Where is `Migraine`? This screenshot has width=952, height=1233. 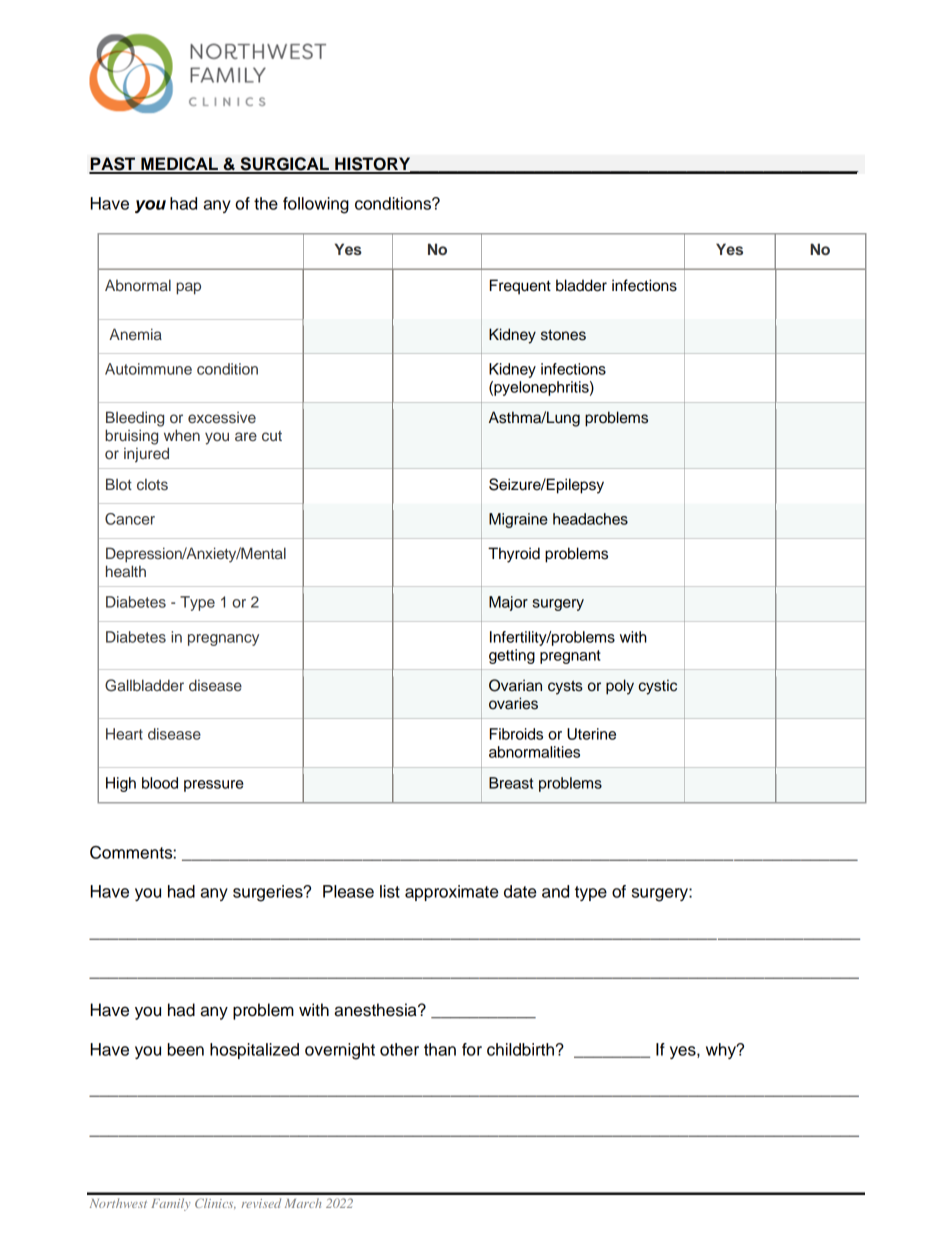
Migraine is located at coordinates (518, 520).
